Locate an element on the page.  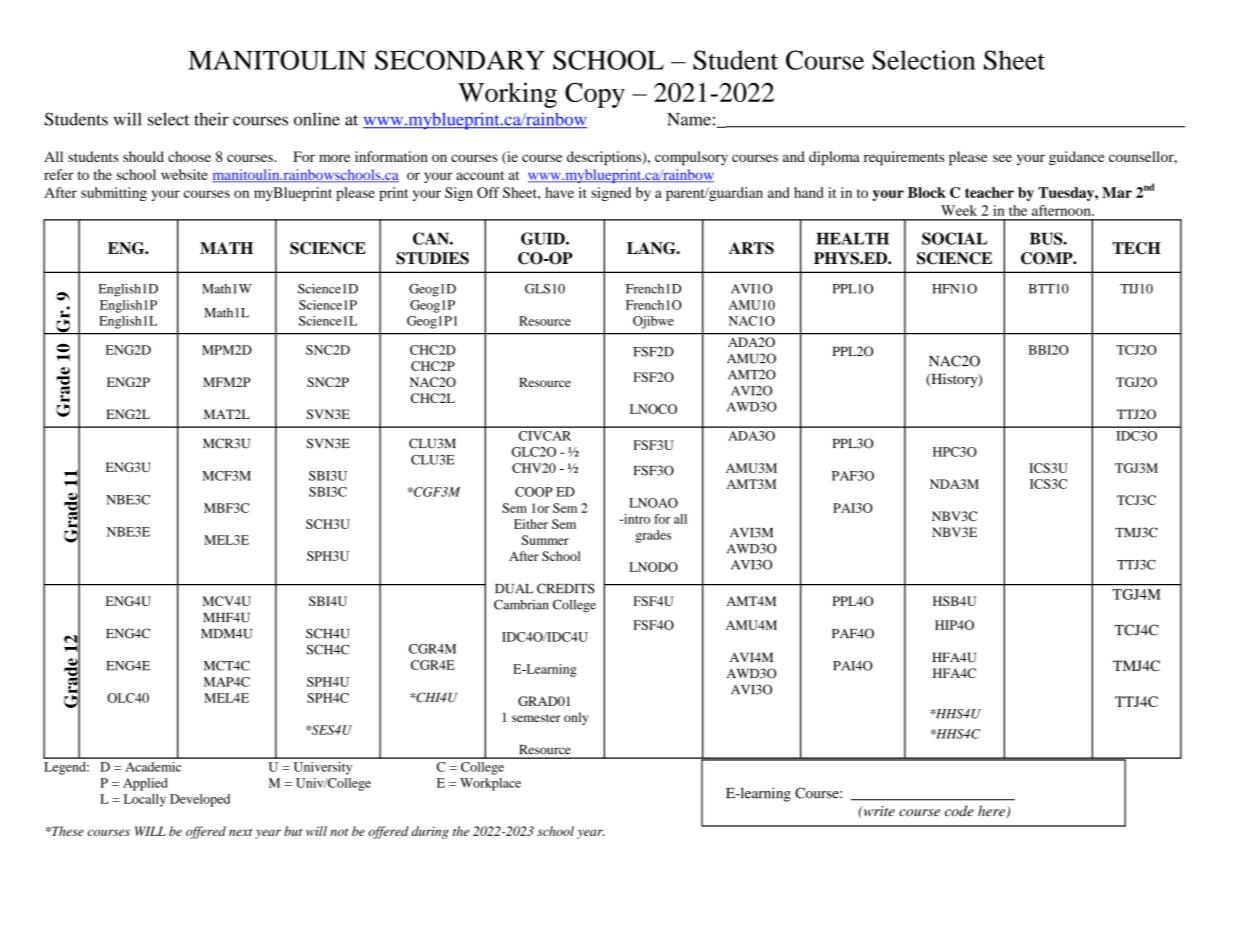
their is located at coordinates (211, 119).
